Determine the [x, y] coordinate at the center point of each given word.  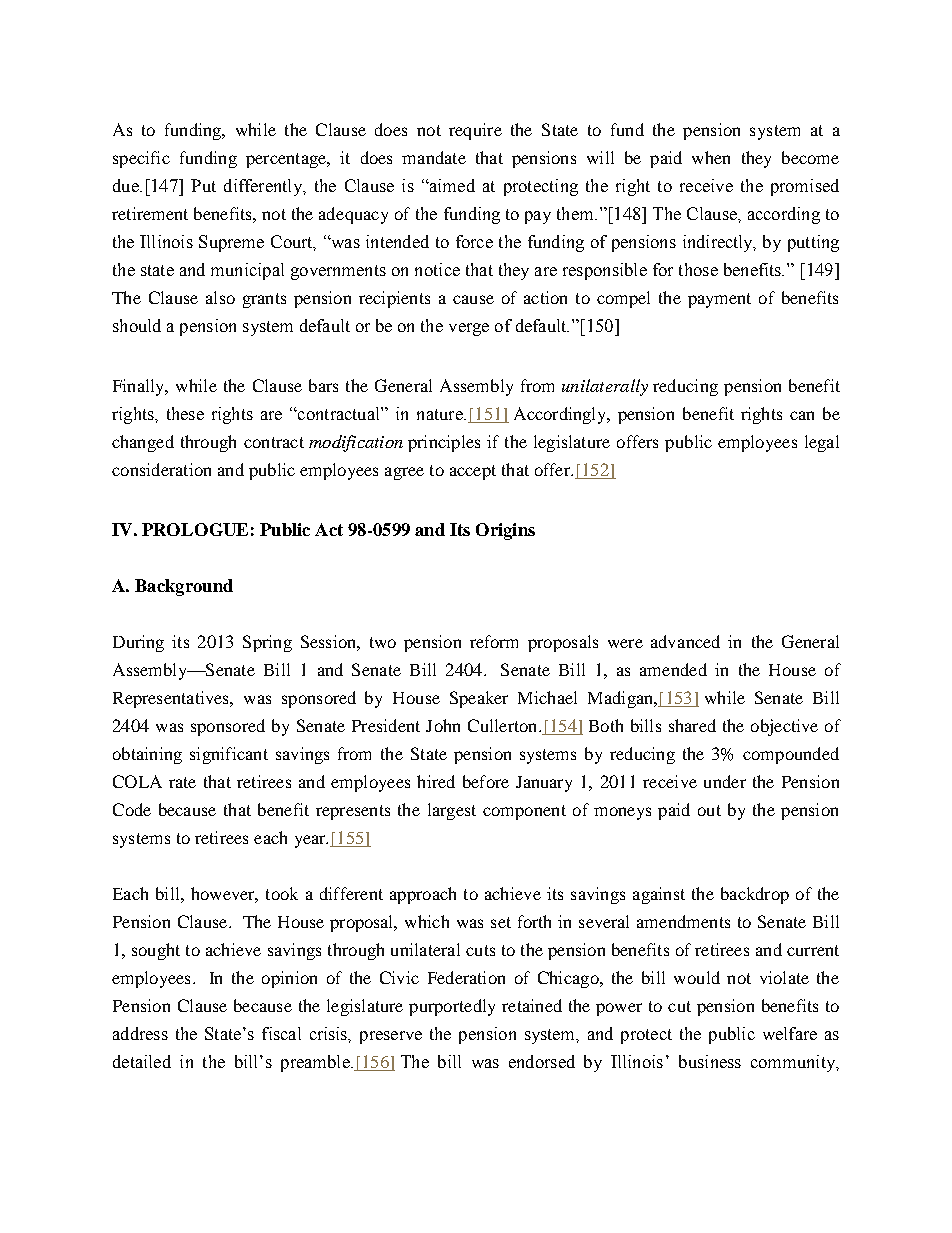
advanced [685, 641]
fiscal [281, 1033]
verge [469, 329]
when [711, 157]
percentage [287, 160]
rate [182, 782]
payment [719, 300]
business [710, 1061]
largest [452, 811]
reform [494, 641]
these [185, 413]
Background [184, 587]
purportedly [452, 1007]
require [475, 131]
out [709, 810]
